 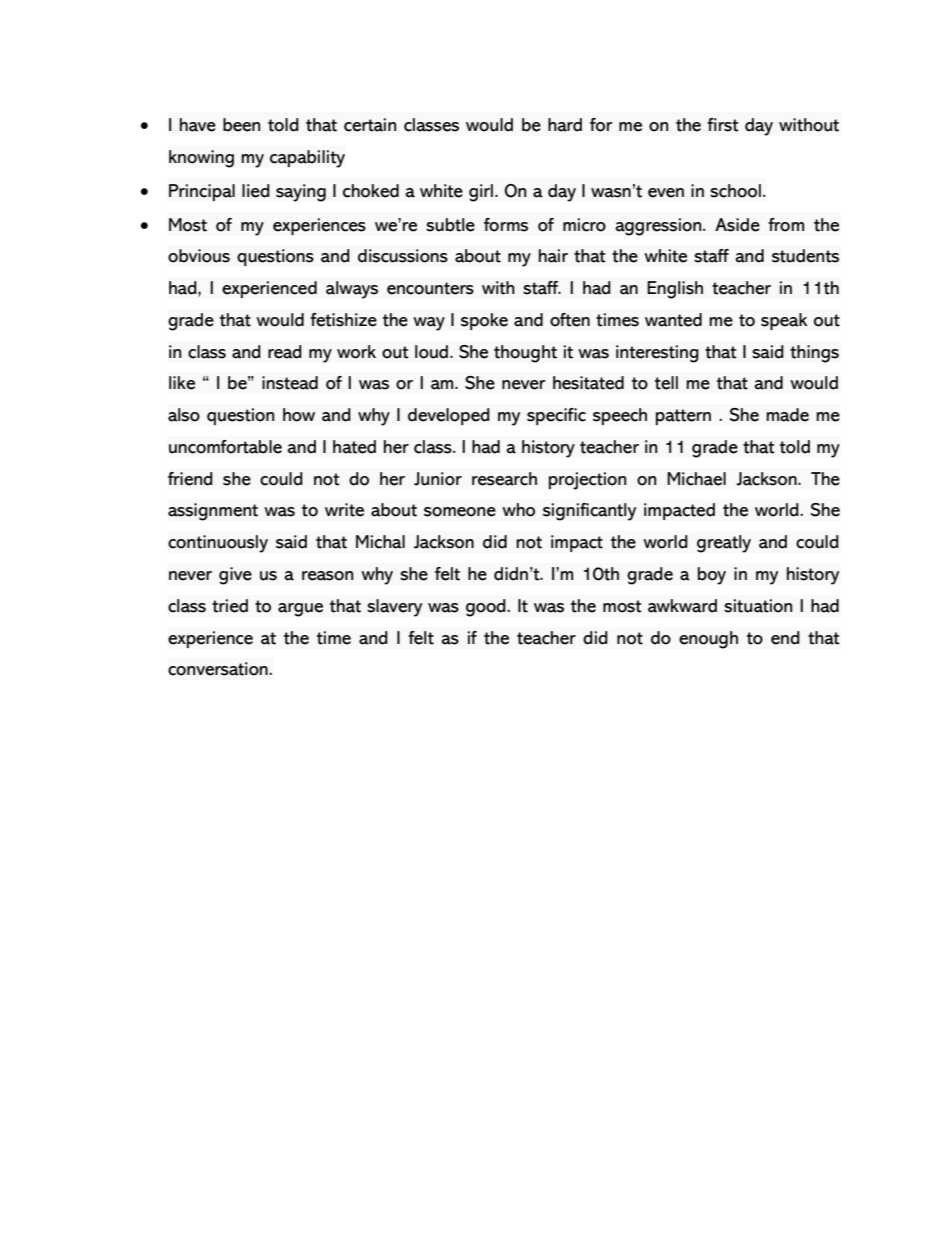 I want to click on fetishize, so click(x=343, y=320).
